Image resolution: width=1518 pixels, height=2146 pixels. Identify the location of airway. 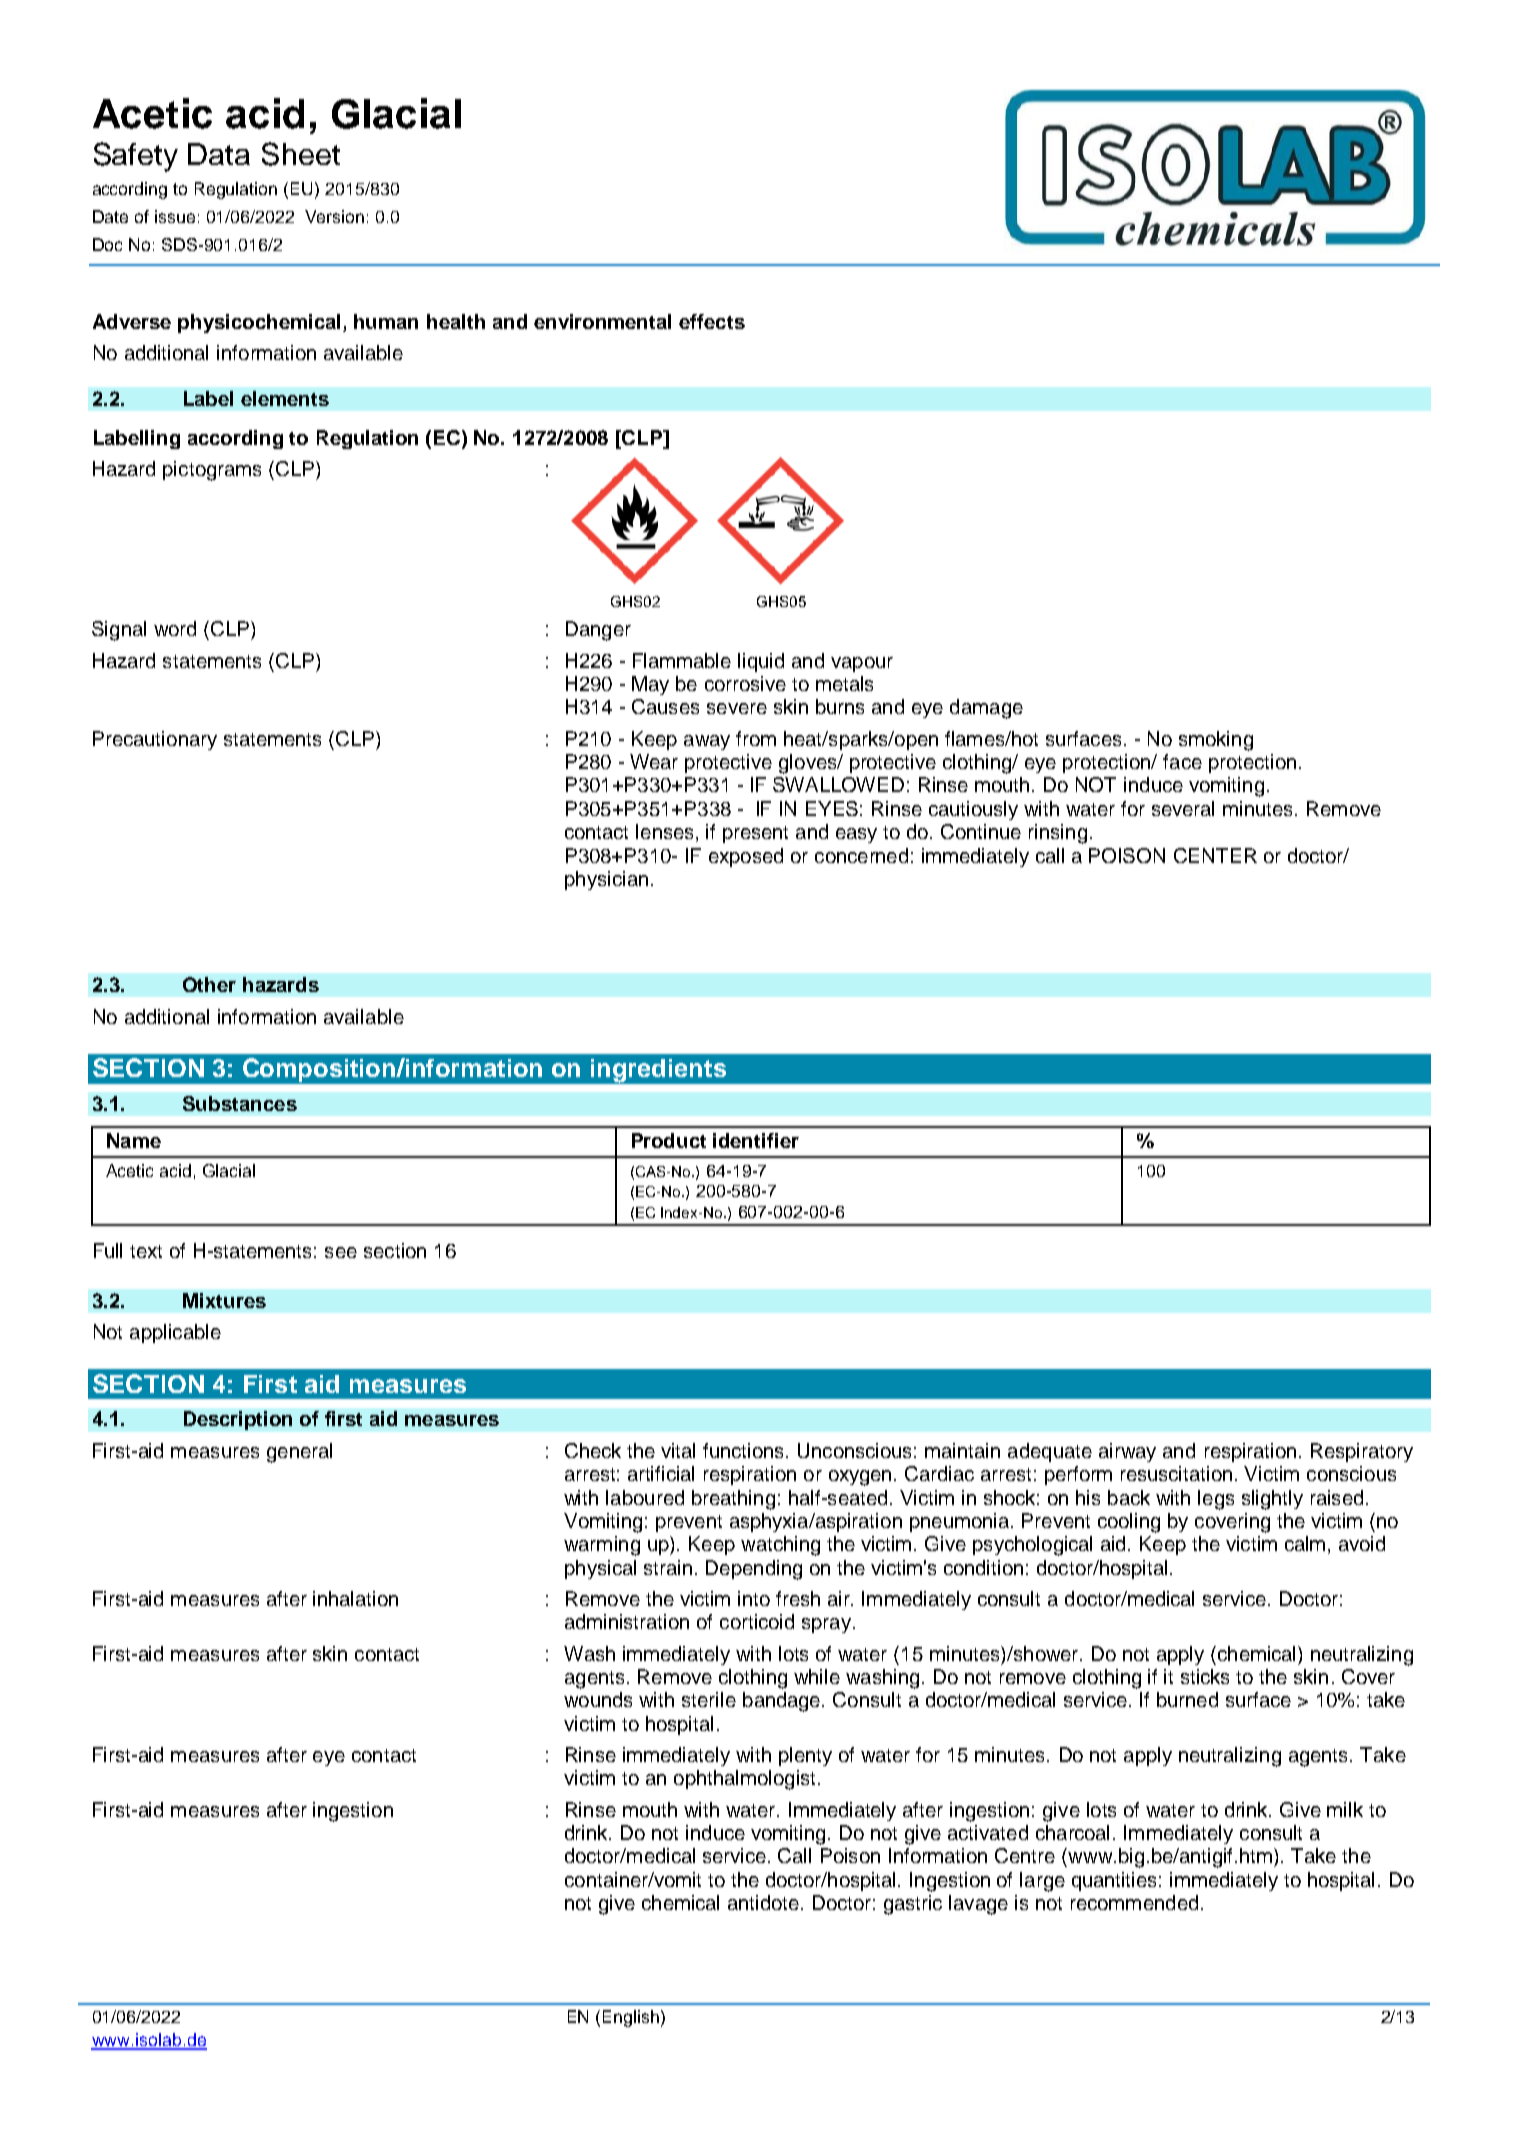
(1127, 1452).
